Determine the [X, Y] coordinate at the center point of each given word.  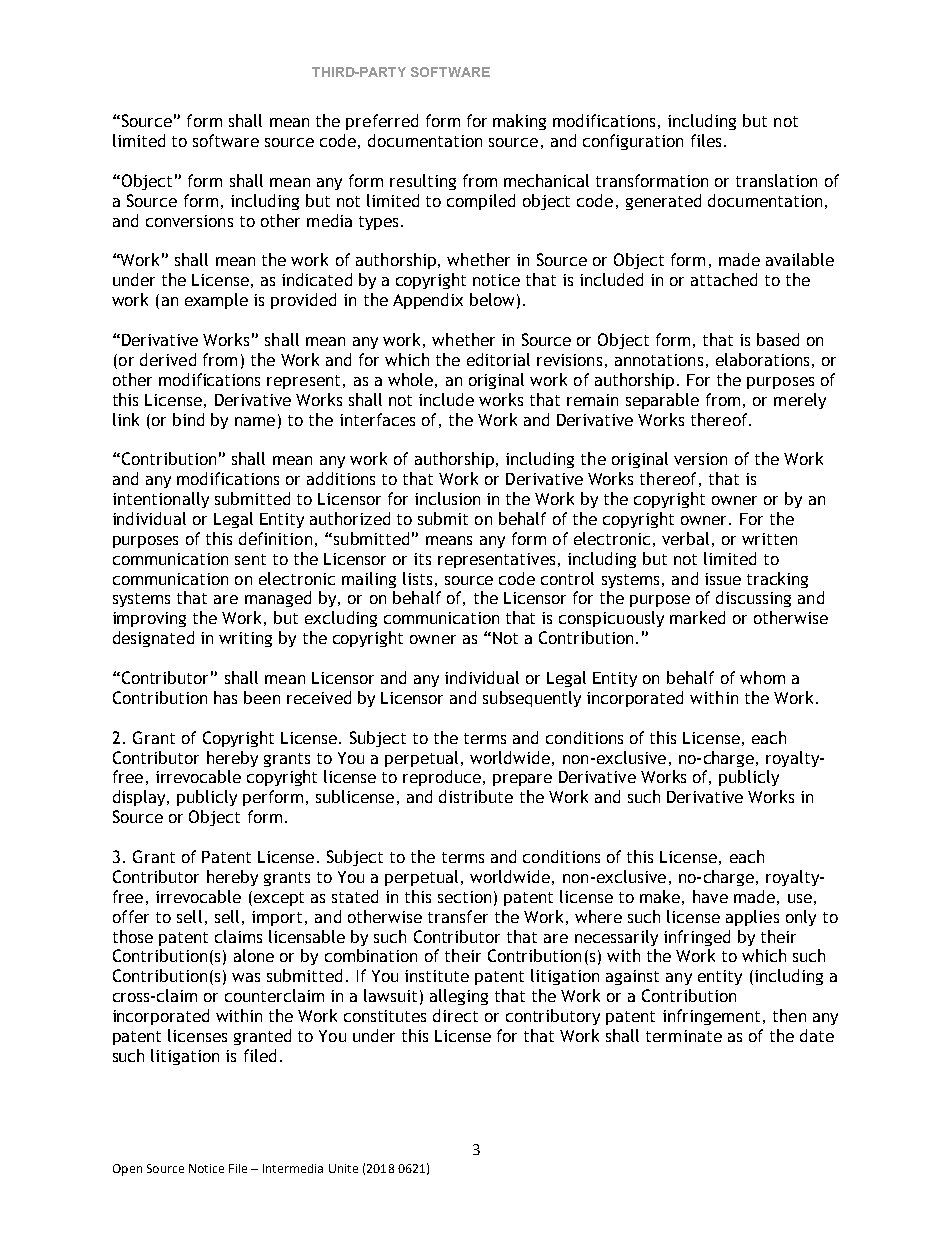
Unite [343, 1168]
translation [776, 180]
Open [127, 1170]
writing [245, 639]
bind [188, 419]
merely [800, 401]
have [710, 896]
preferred [382, 122]
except [277, 898]
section [464, 897]
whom [762, 677]
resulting [423, 182]
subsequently [532, 699]
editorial [498, 359]
